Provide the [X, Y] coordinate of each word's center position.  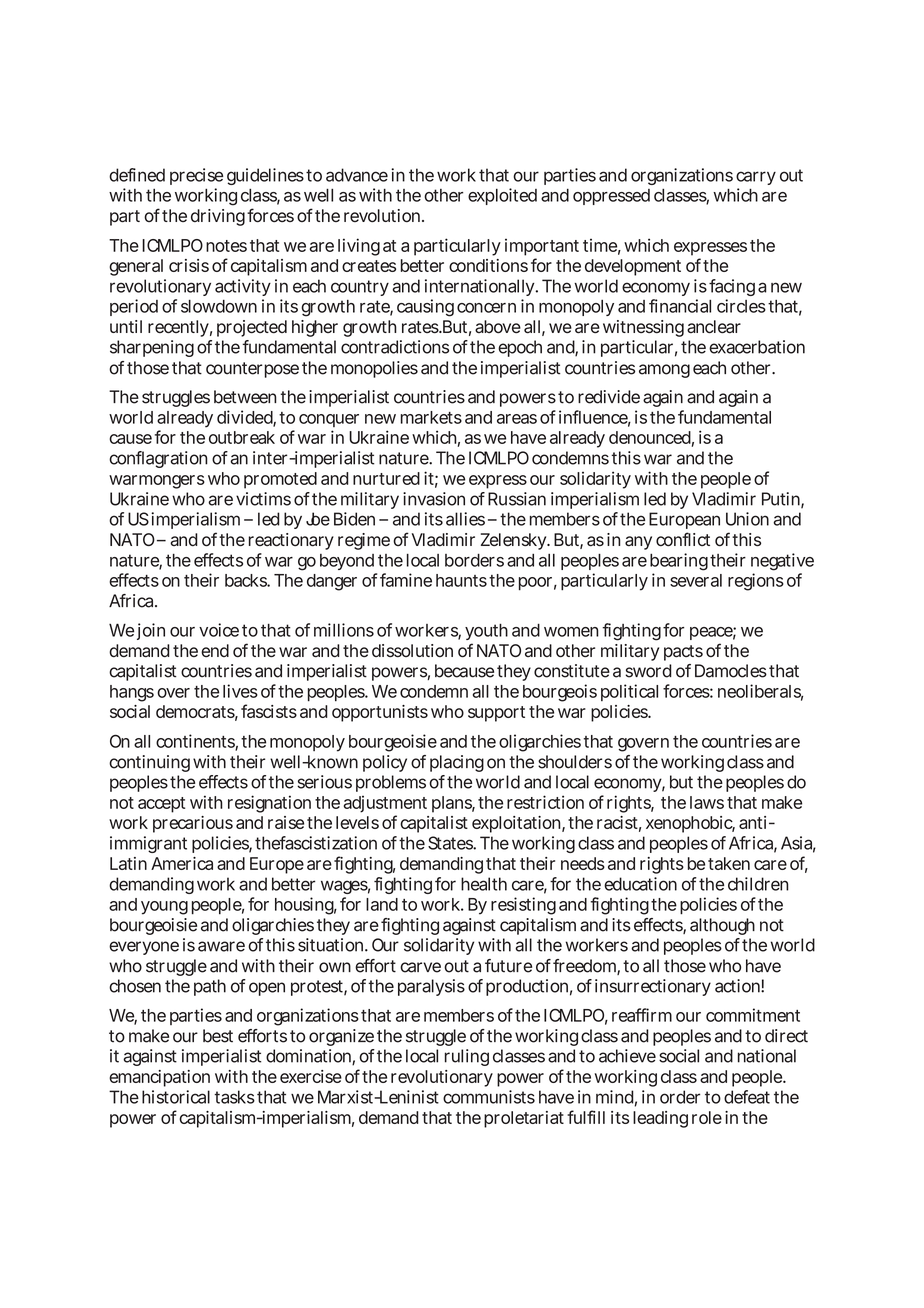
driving [218, 217]
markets [431, 417]
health [484, 884]
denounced [650, 437]
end [215, 650]
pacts [683, 653]
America [182, 863]
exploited [502, 196]
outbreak [242, 437]
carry [756, 178]
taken [729, 863]
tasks [234, 1097]
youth [486, 632]
